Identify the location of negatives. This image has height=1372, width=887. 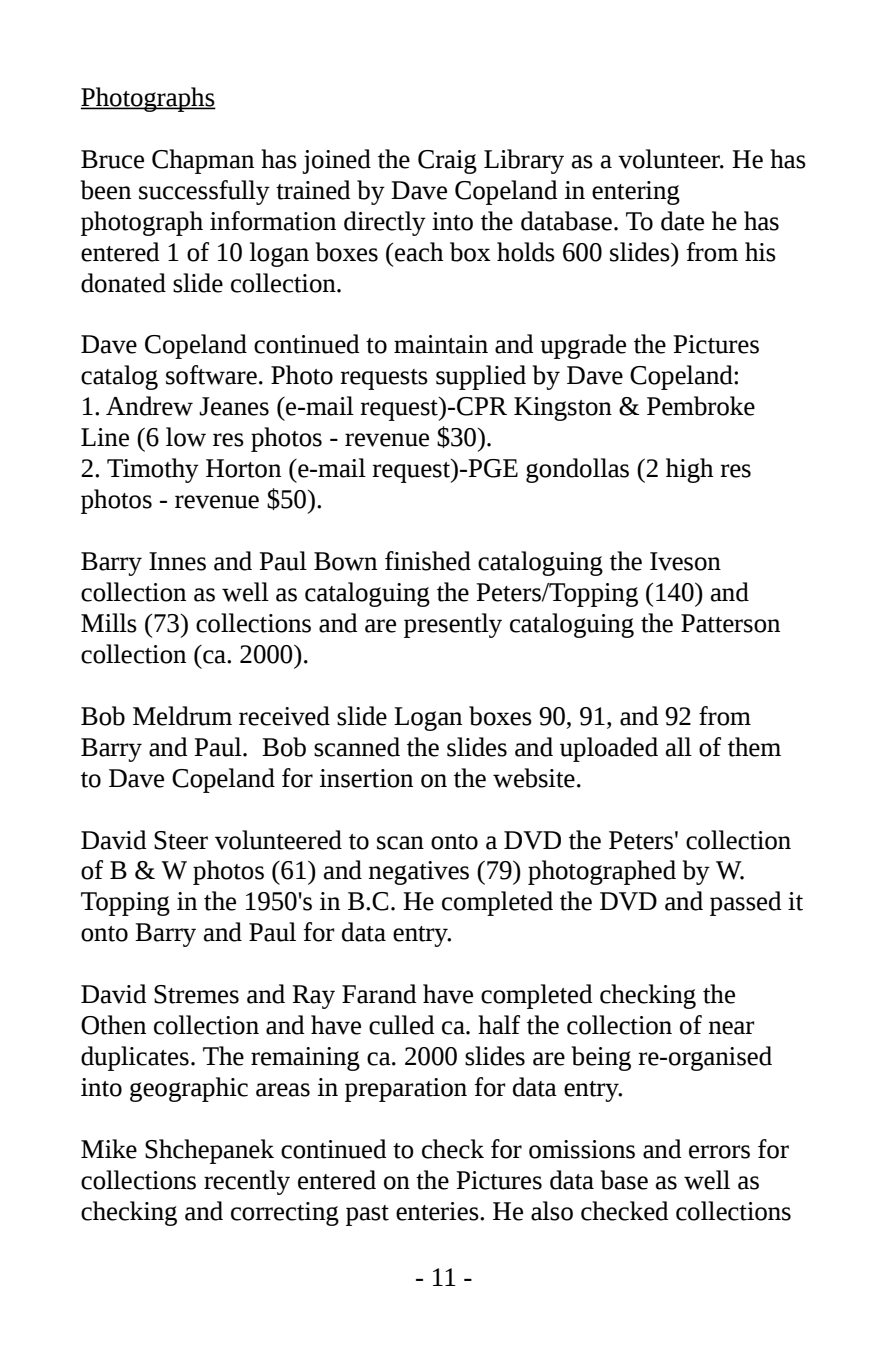
(419, 873).
